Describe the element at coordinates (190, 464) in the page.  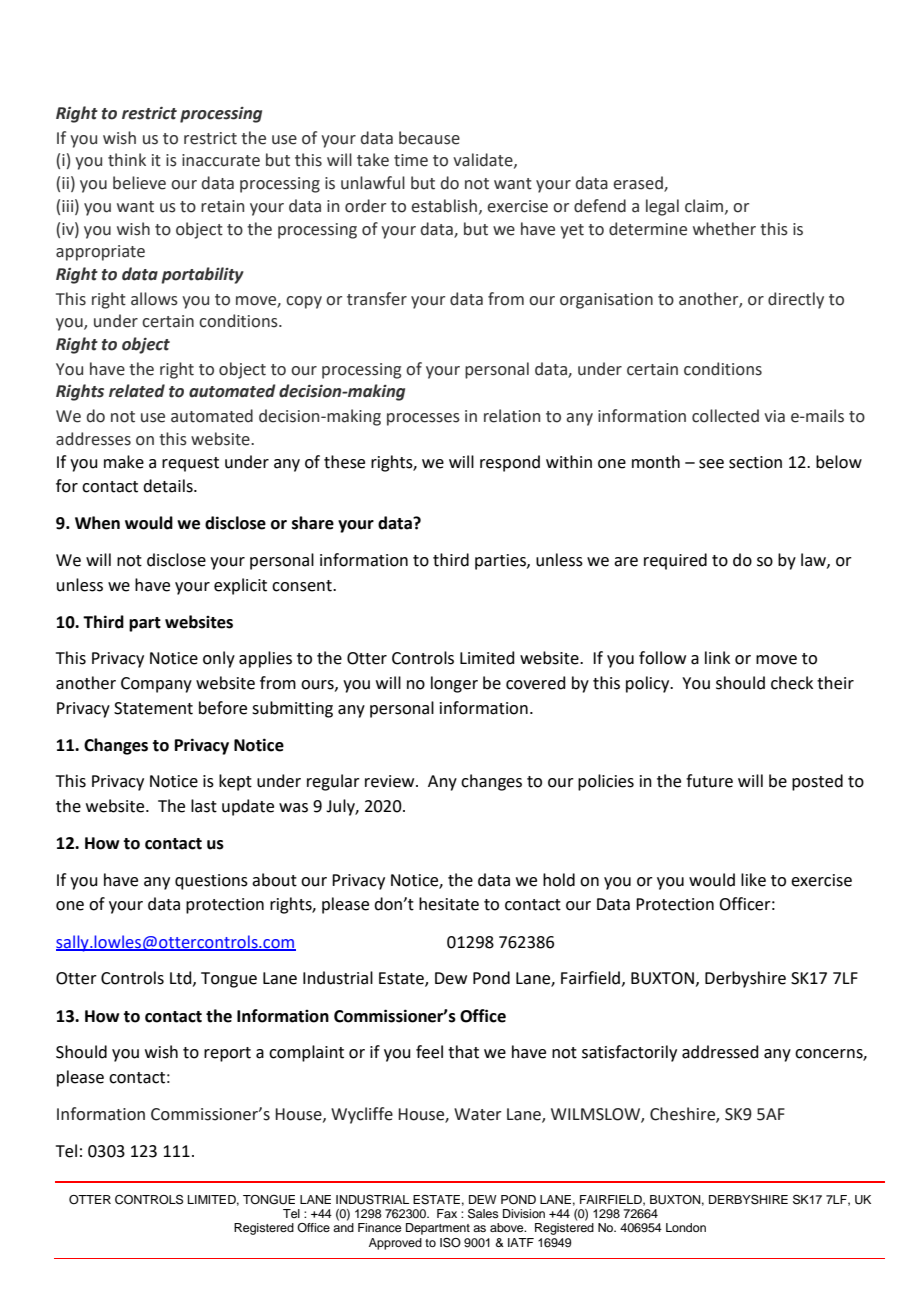
I see `request` at that location.
